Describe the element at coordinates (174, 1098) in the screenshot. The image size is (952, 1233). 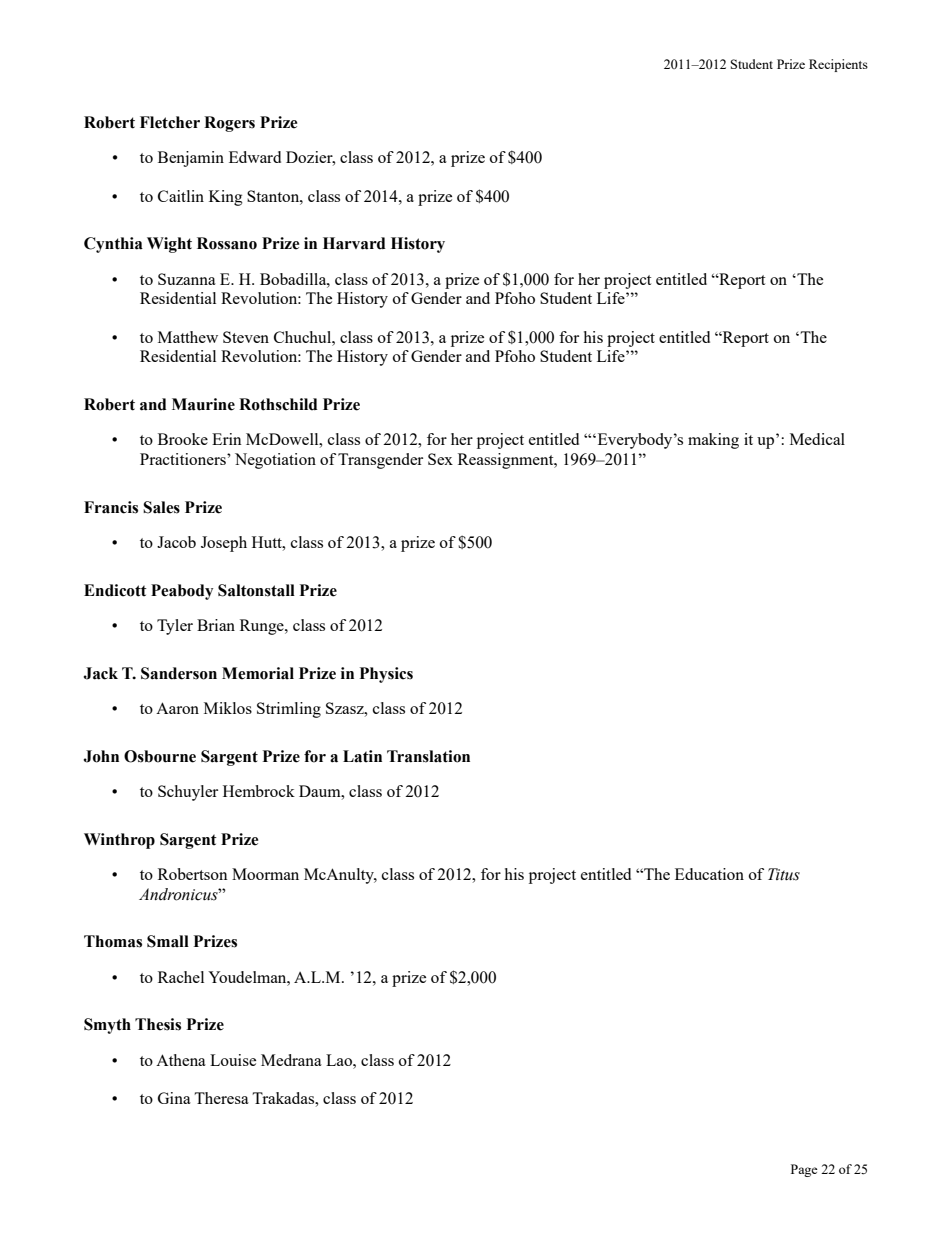
I see `Gina` at that location.
